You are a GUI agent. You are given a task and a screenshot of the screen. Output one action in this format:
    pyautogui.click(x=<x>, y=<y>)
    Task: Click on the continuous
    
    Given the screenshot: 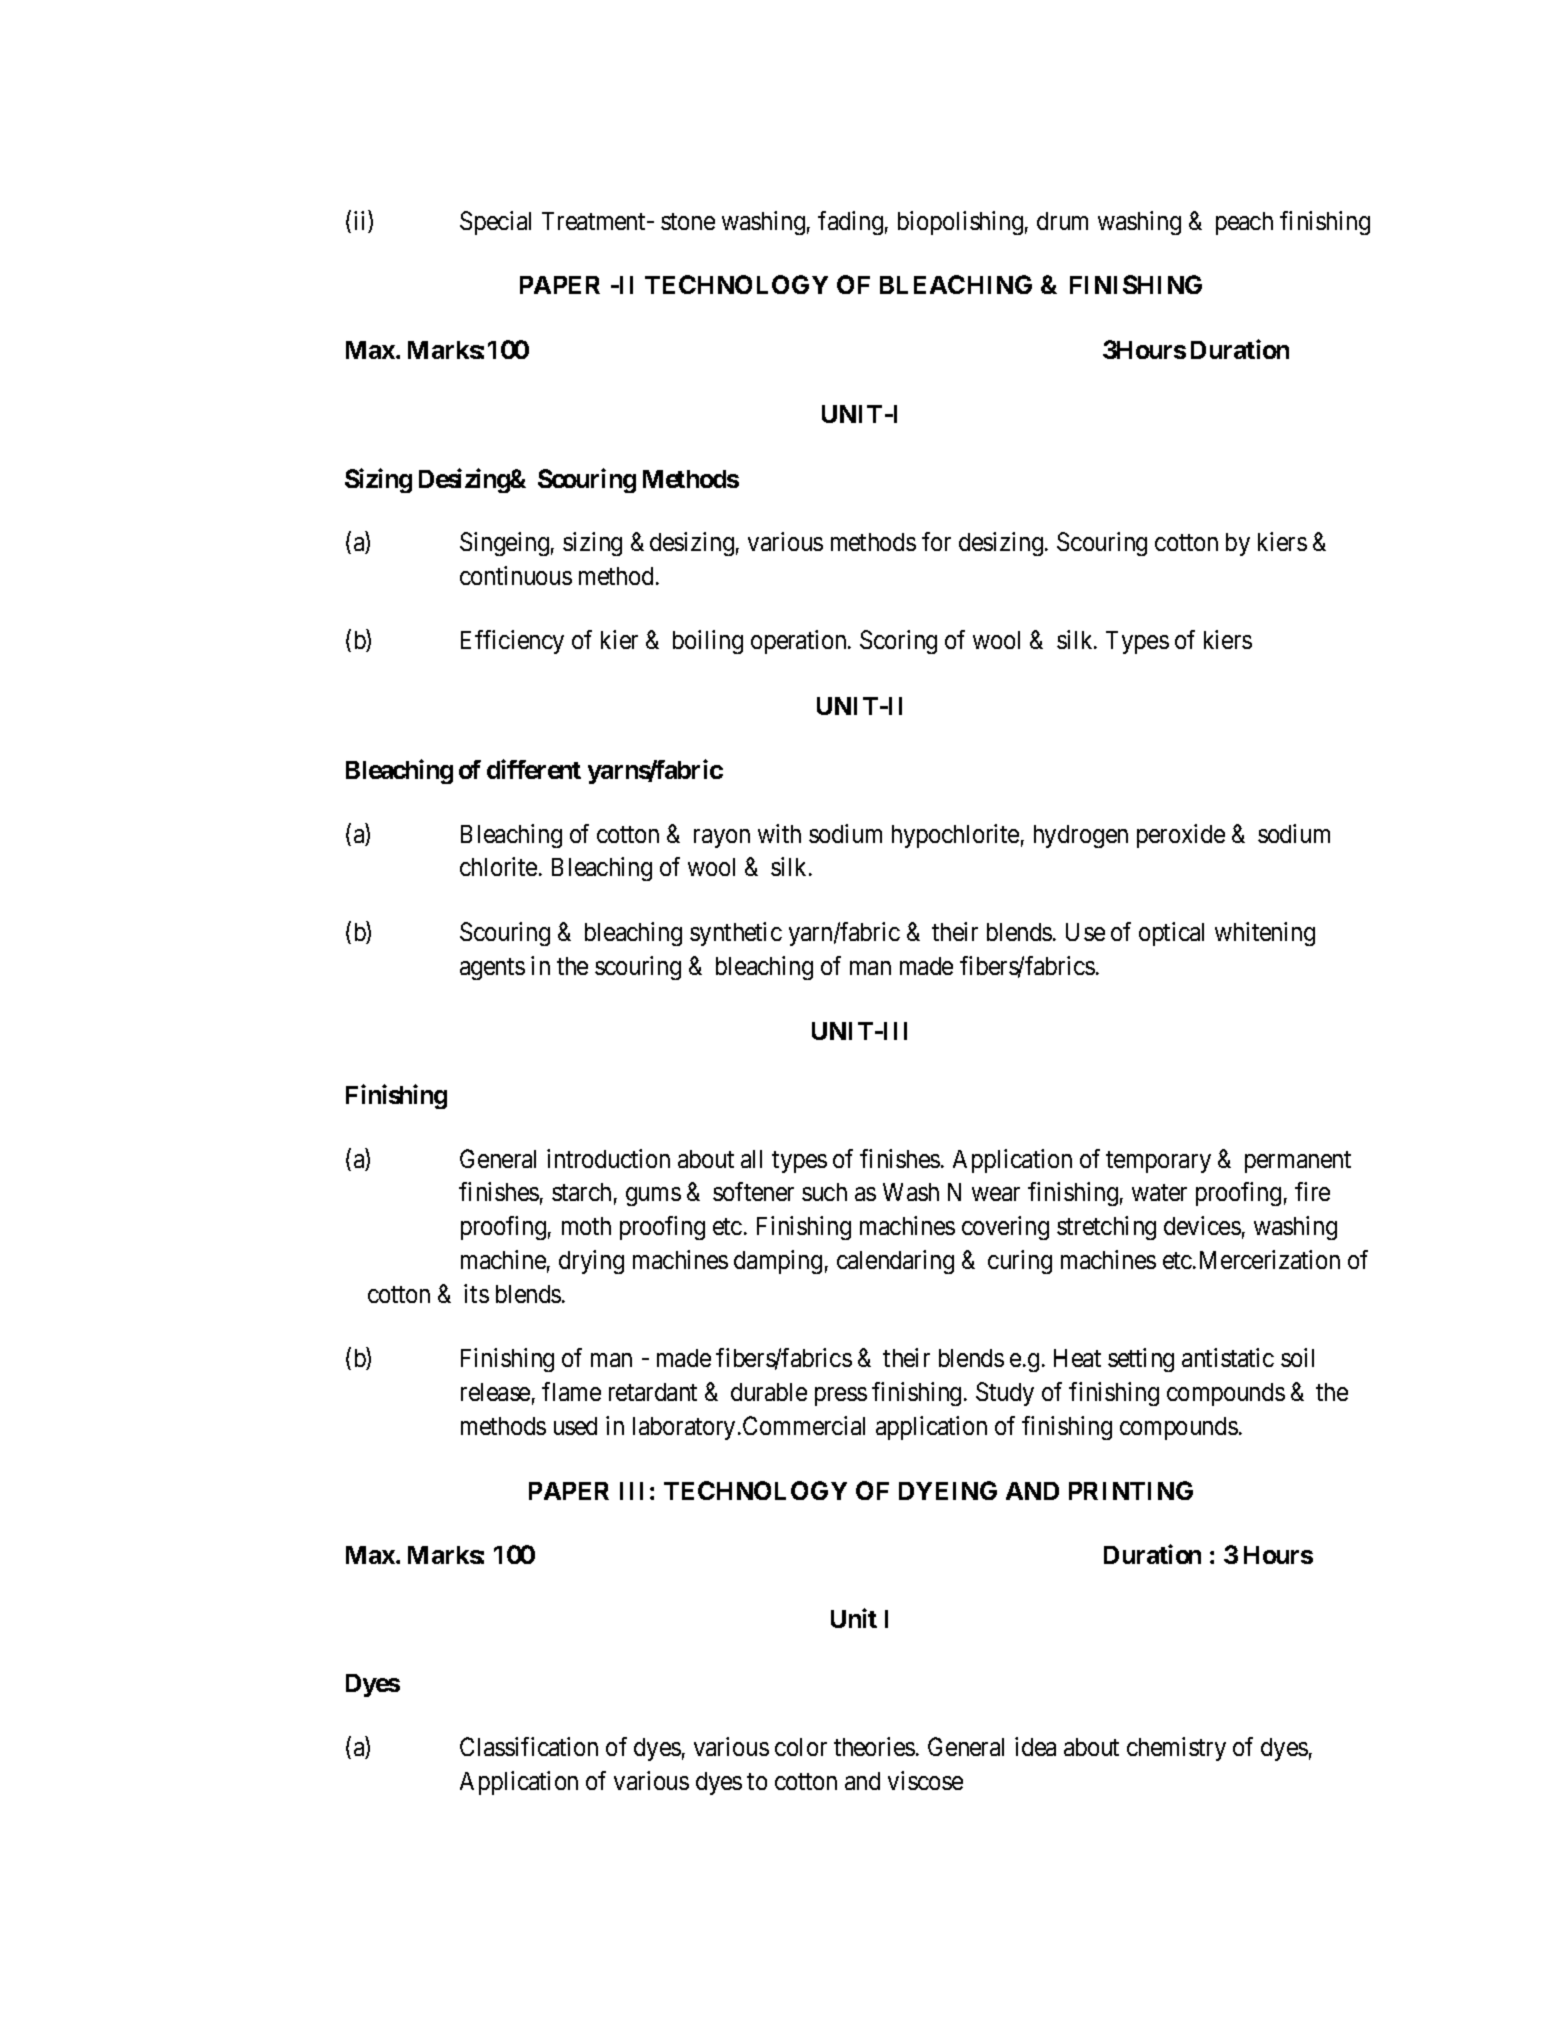 What is the action you would take?
    pyautogui.click(x=516, y=575)
